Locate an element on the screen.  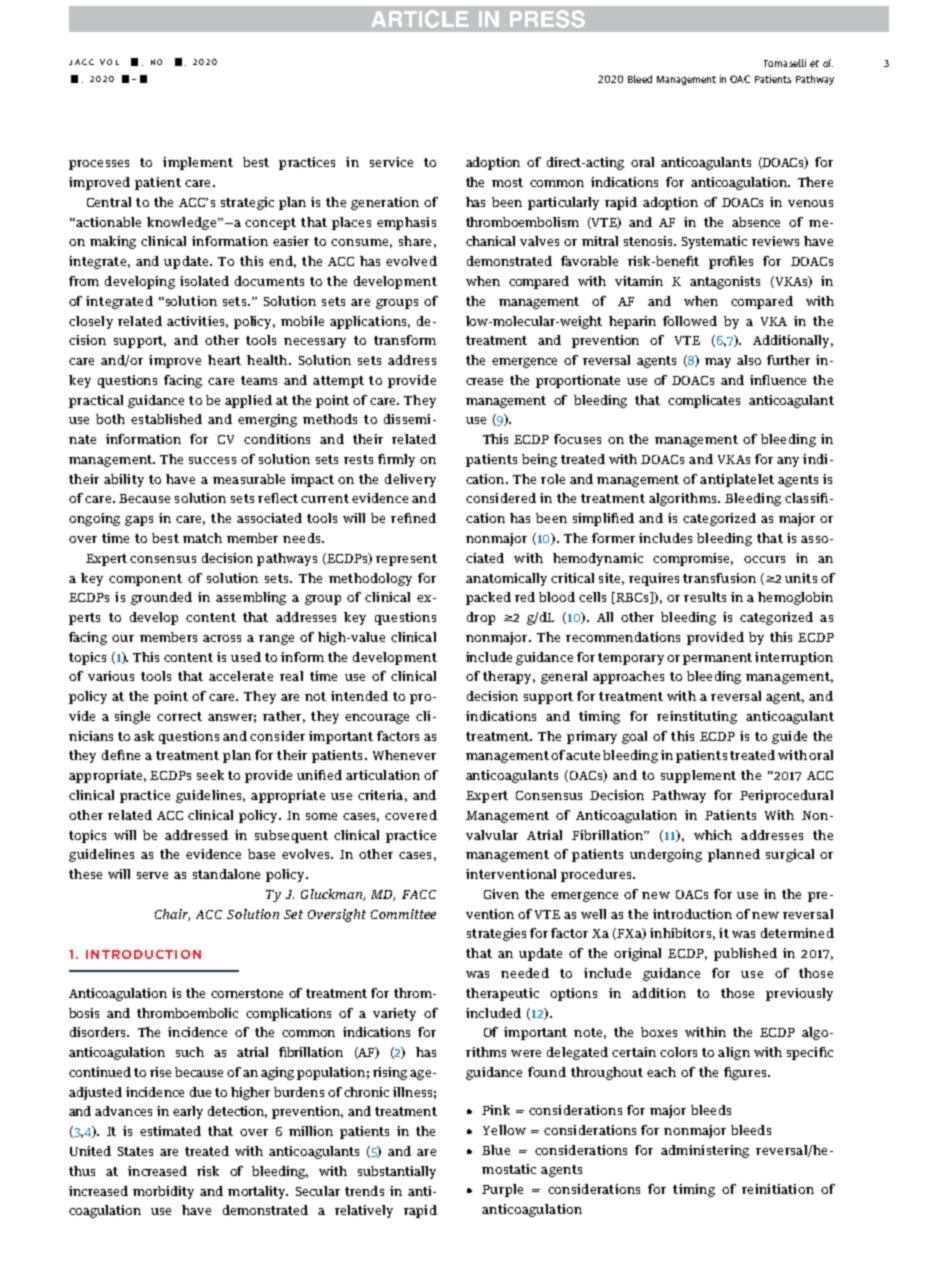
administering is located at coordinates (705, 1151).
